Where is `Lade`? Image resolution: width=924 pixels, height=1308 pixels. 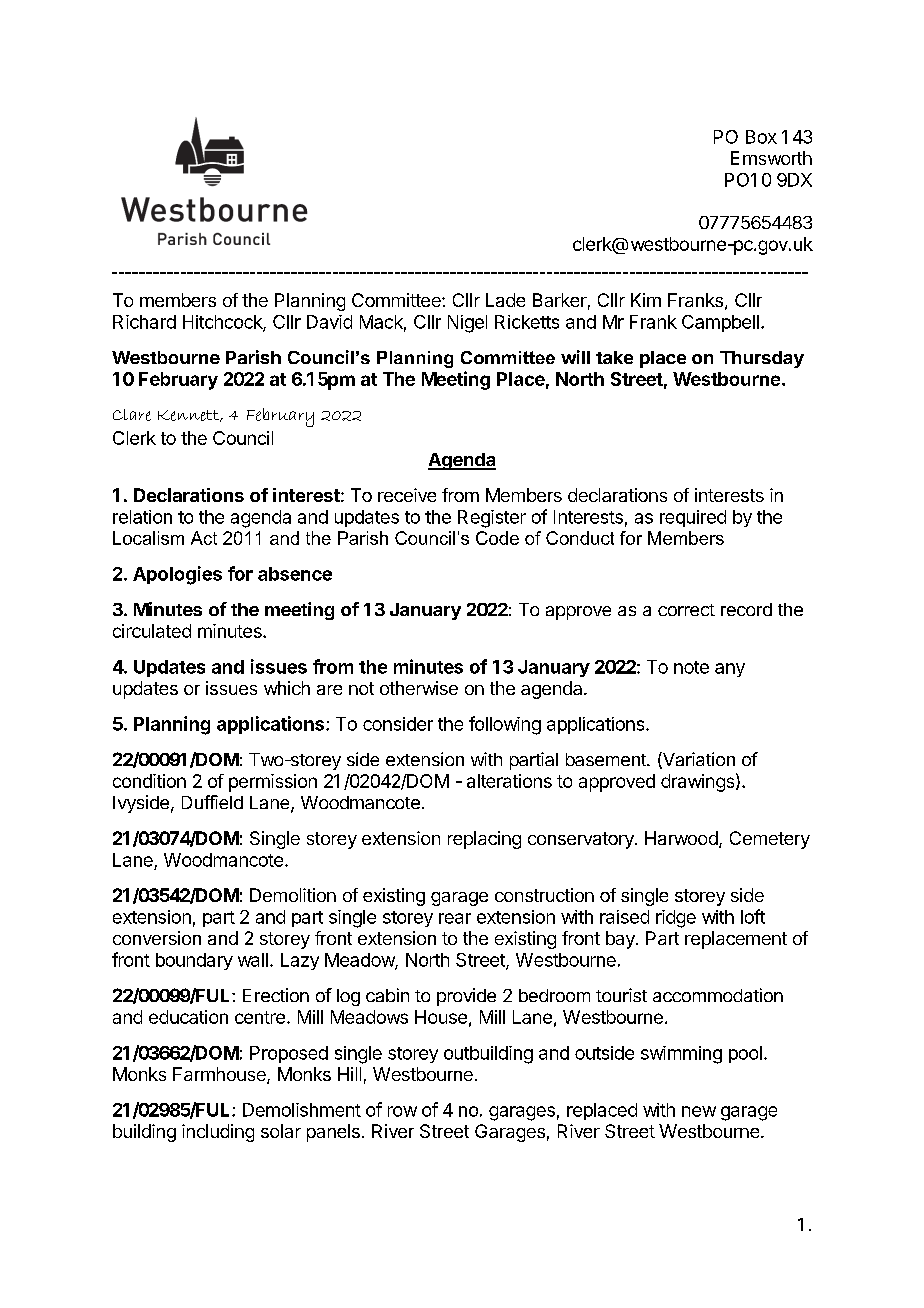 Lade is located at coordinates (505, 300).
